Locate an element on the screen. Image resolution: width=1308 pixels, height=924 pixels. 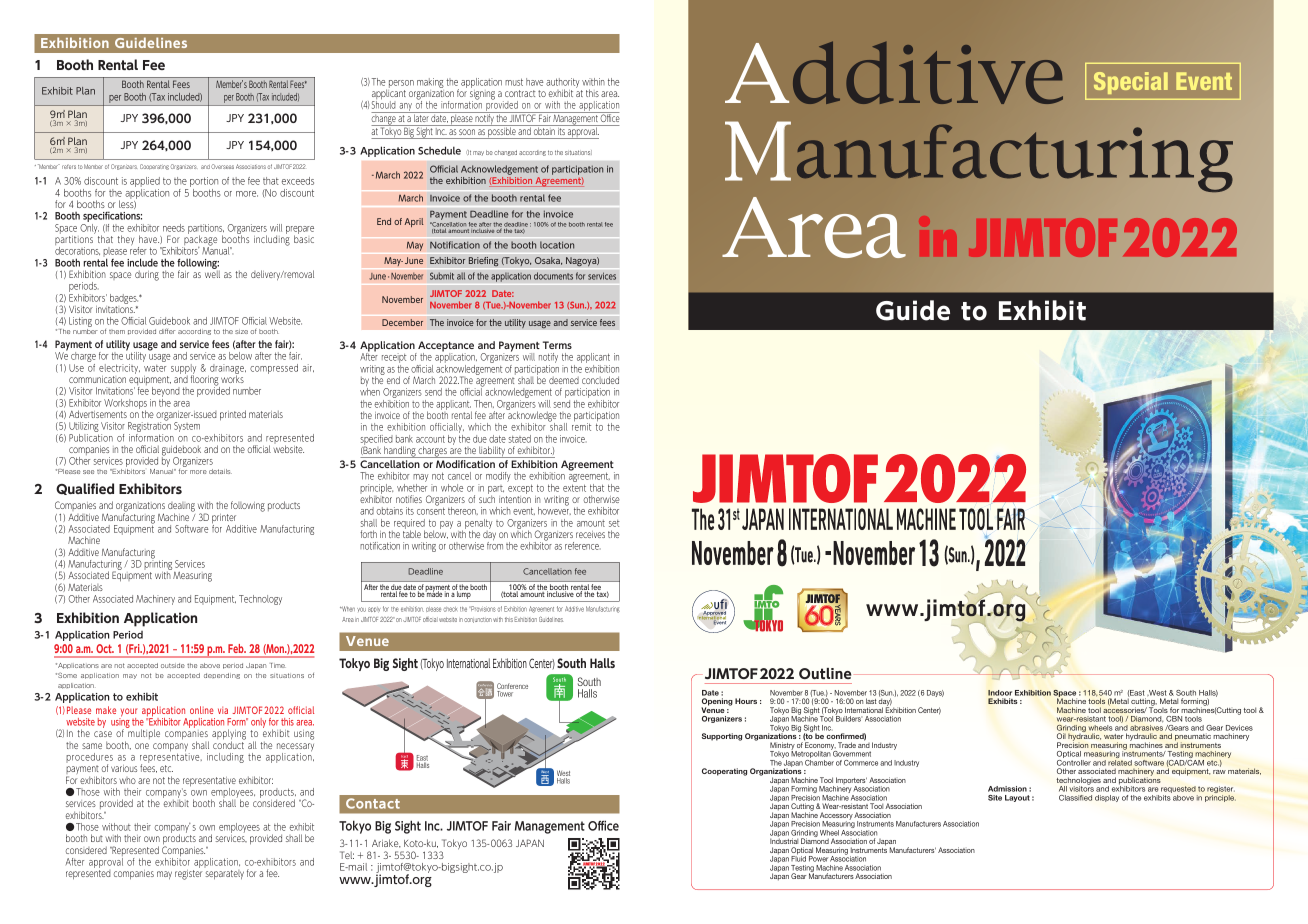
contract is located at coordinates (520, 93).
